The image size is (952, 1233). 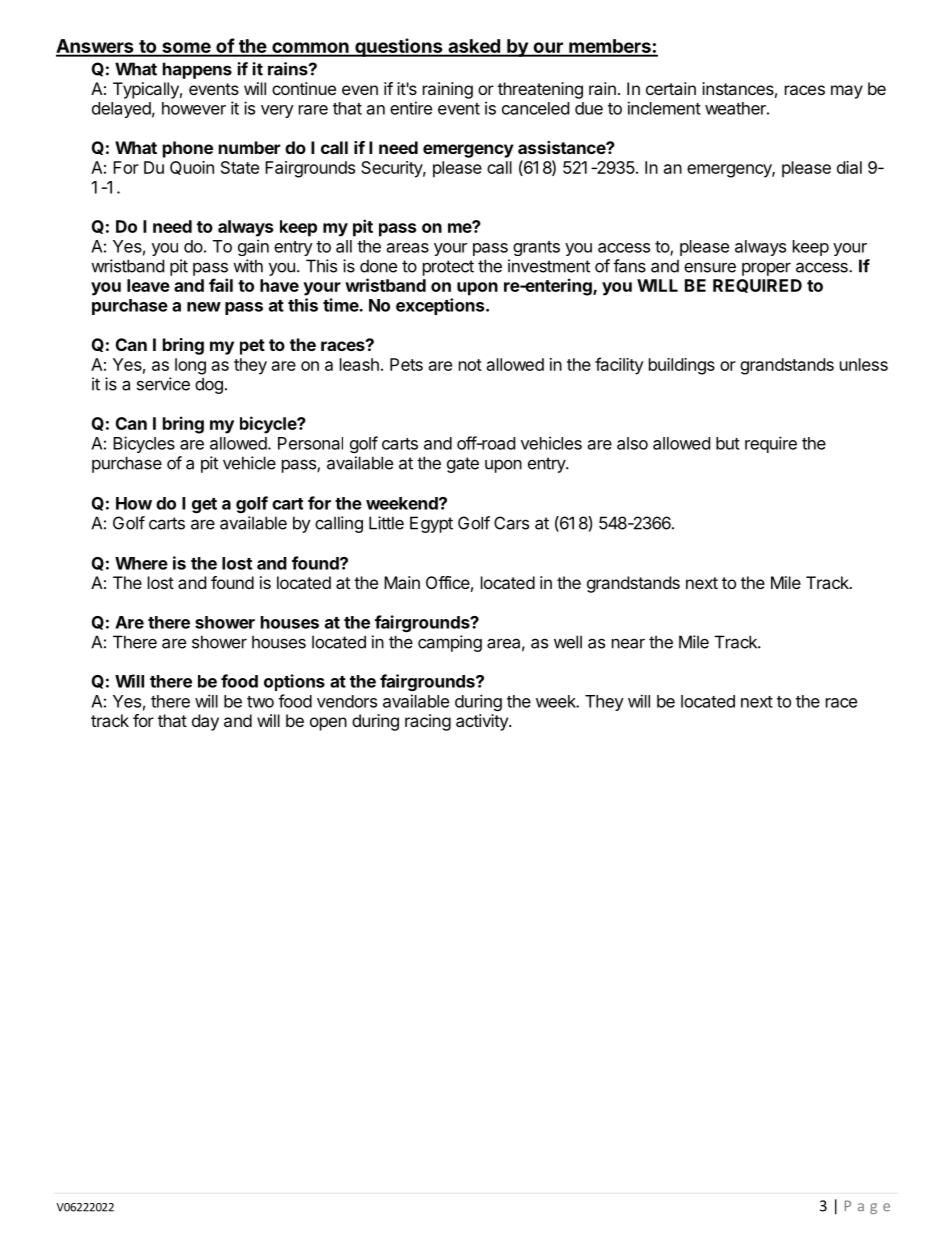 What do you see at coordinates (540, 90) in the image?
I see `threatening` at bounding box center [540, 90].
